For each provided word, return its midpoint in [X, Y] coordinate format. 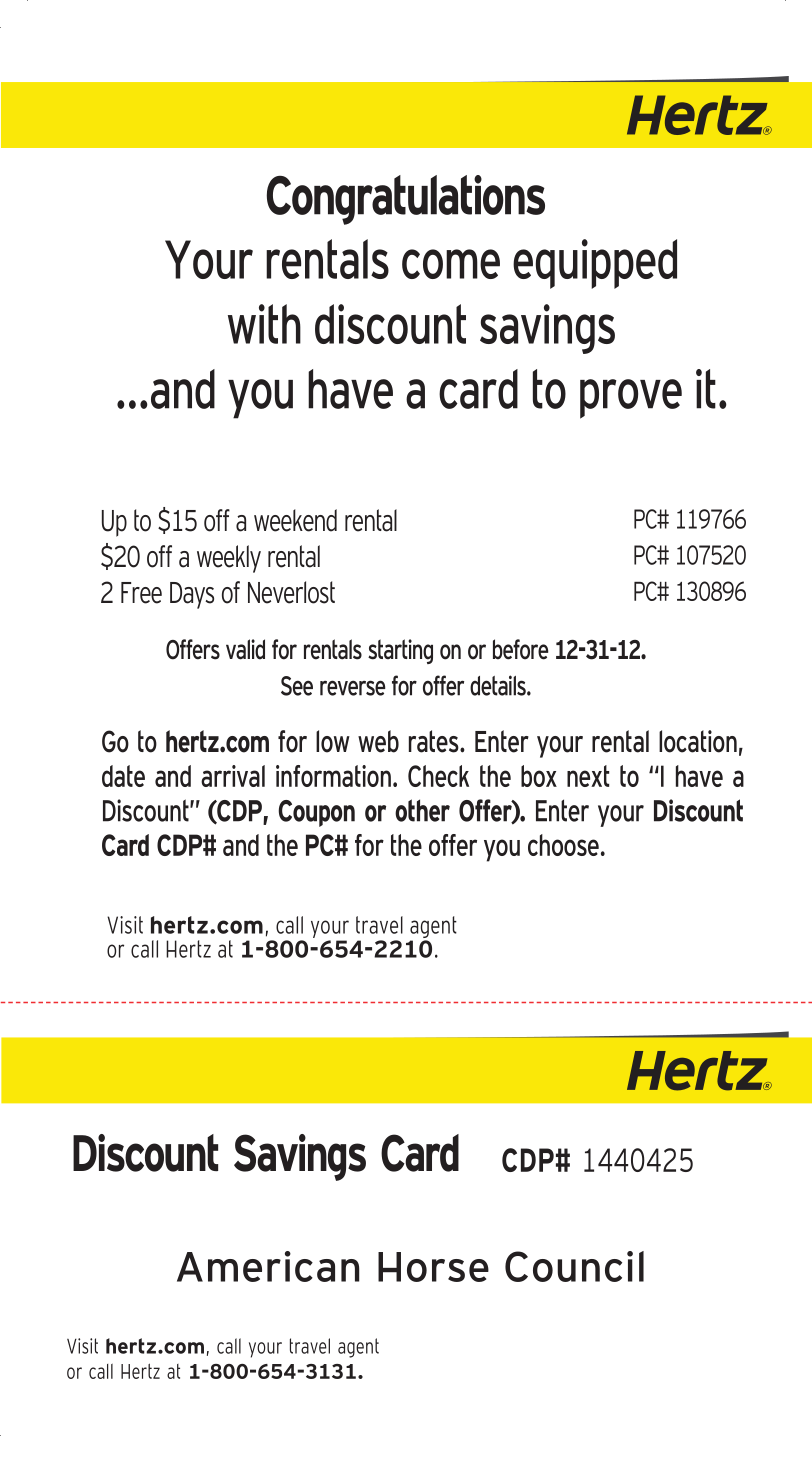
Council [574, 1266]
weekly [229, 559]
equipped [595, 264]
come [451, 264]
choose [563, 845]
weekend [295, 520]
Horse [433, 1267]
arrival [233, 776]
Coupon [316, 813]
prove [631, 399]
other [422, 810]
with [264, 324]
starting [400, 651]
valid [245, 649]
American [268, 1266]
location [698, 741]
